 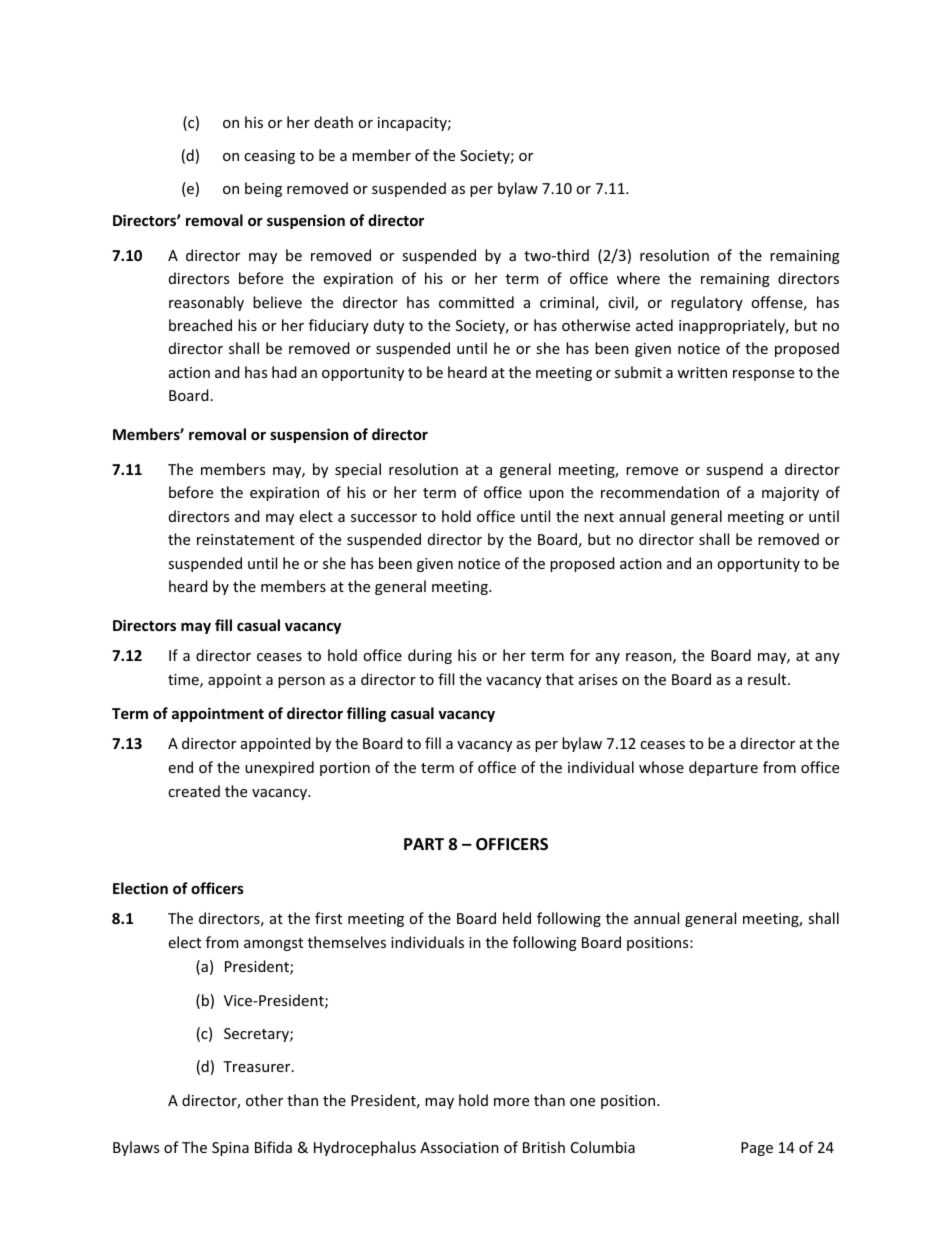 I want to click on amongst, so click(x=273, y=944).
